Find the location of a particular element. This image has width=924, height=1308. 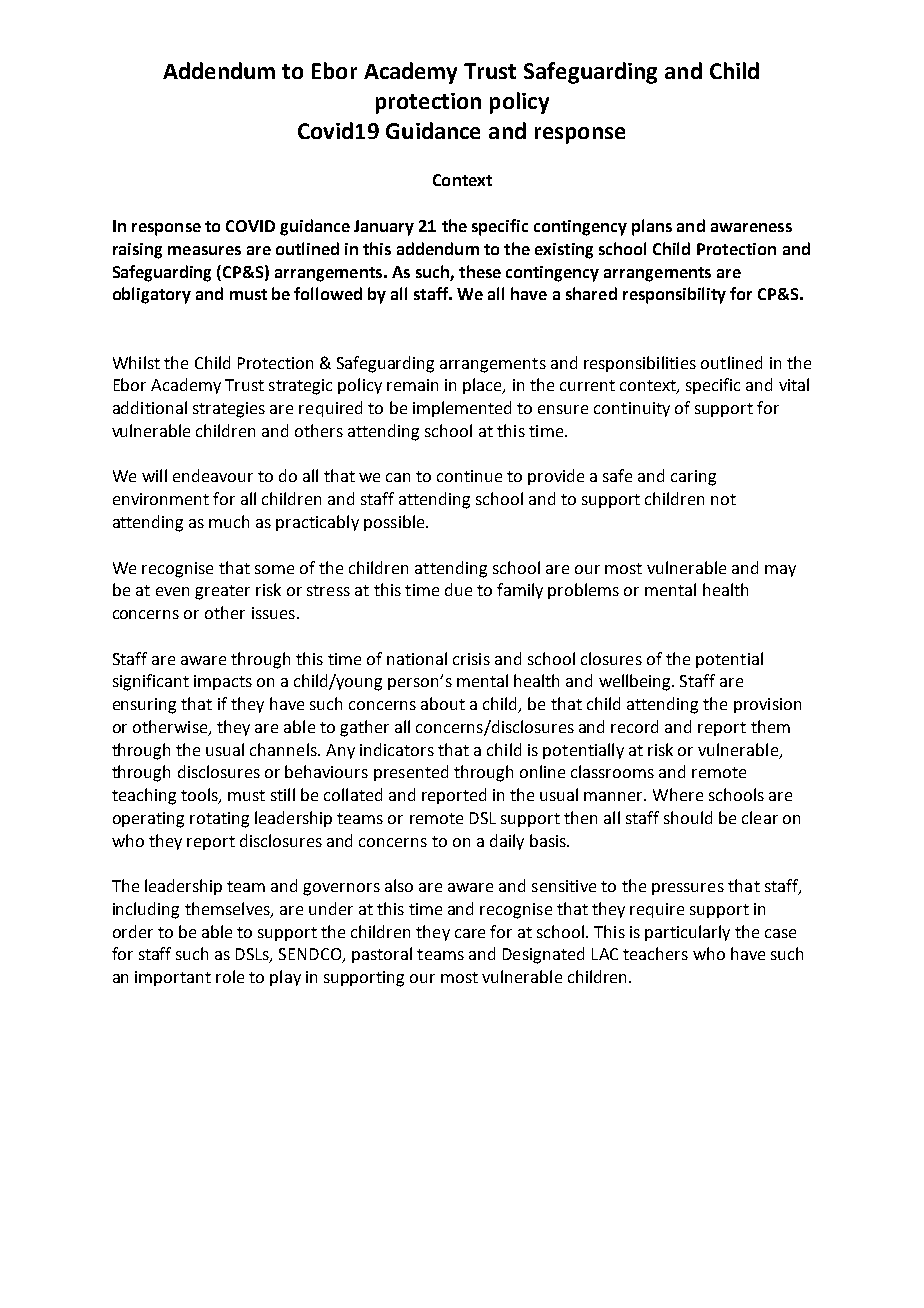

care is located at coordinates (470, 933).
